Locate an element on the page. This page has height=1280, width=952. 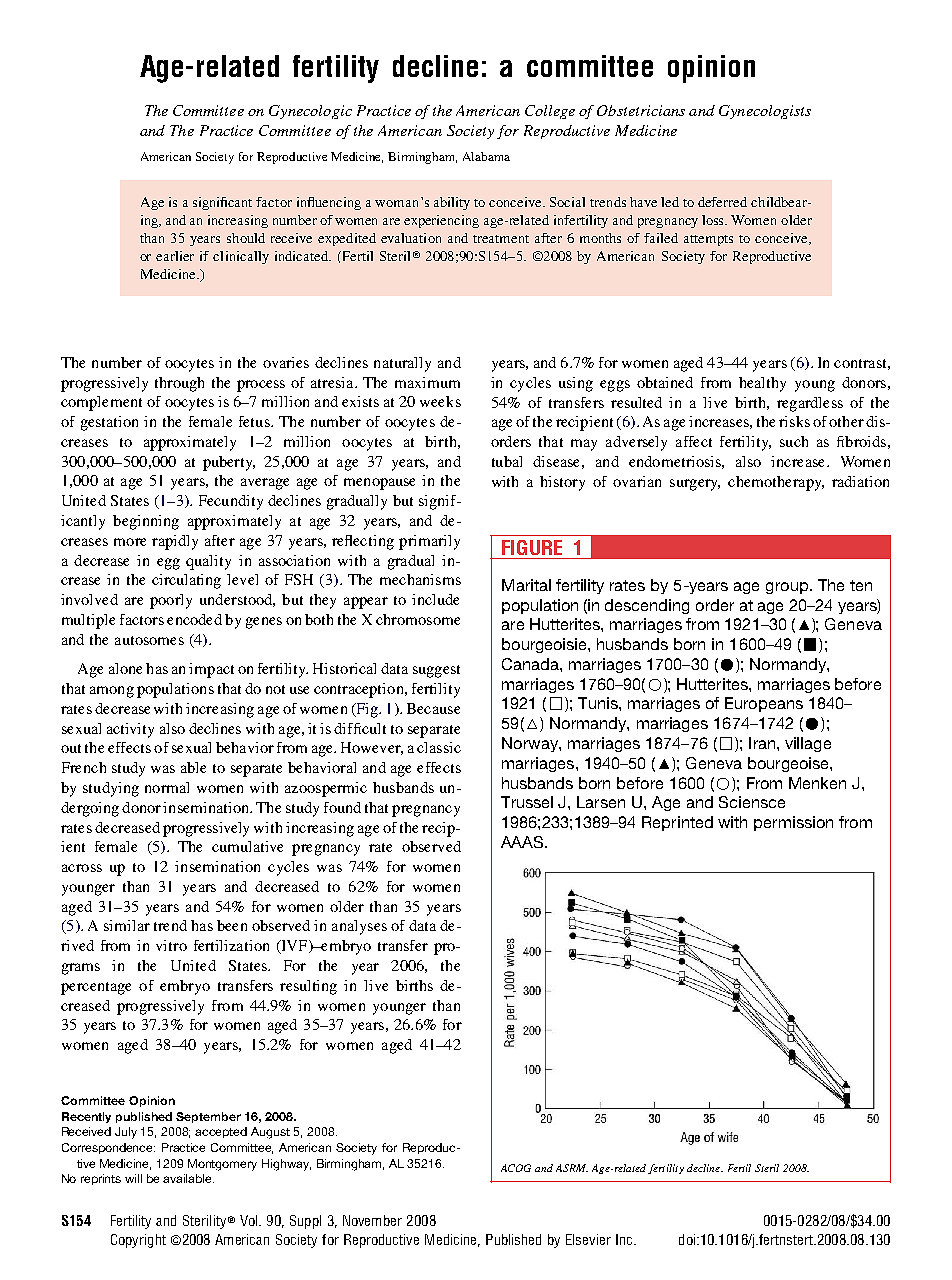
ACOG is located at coordinates (516, 1168).
